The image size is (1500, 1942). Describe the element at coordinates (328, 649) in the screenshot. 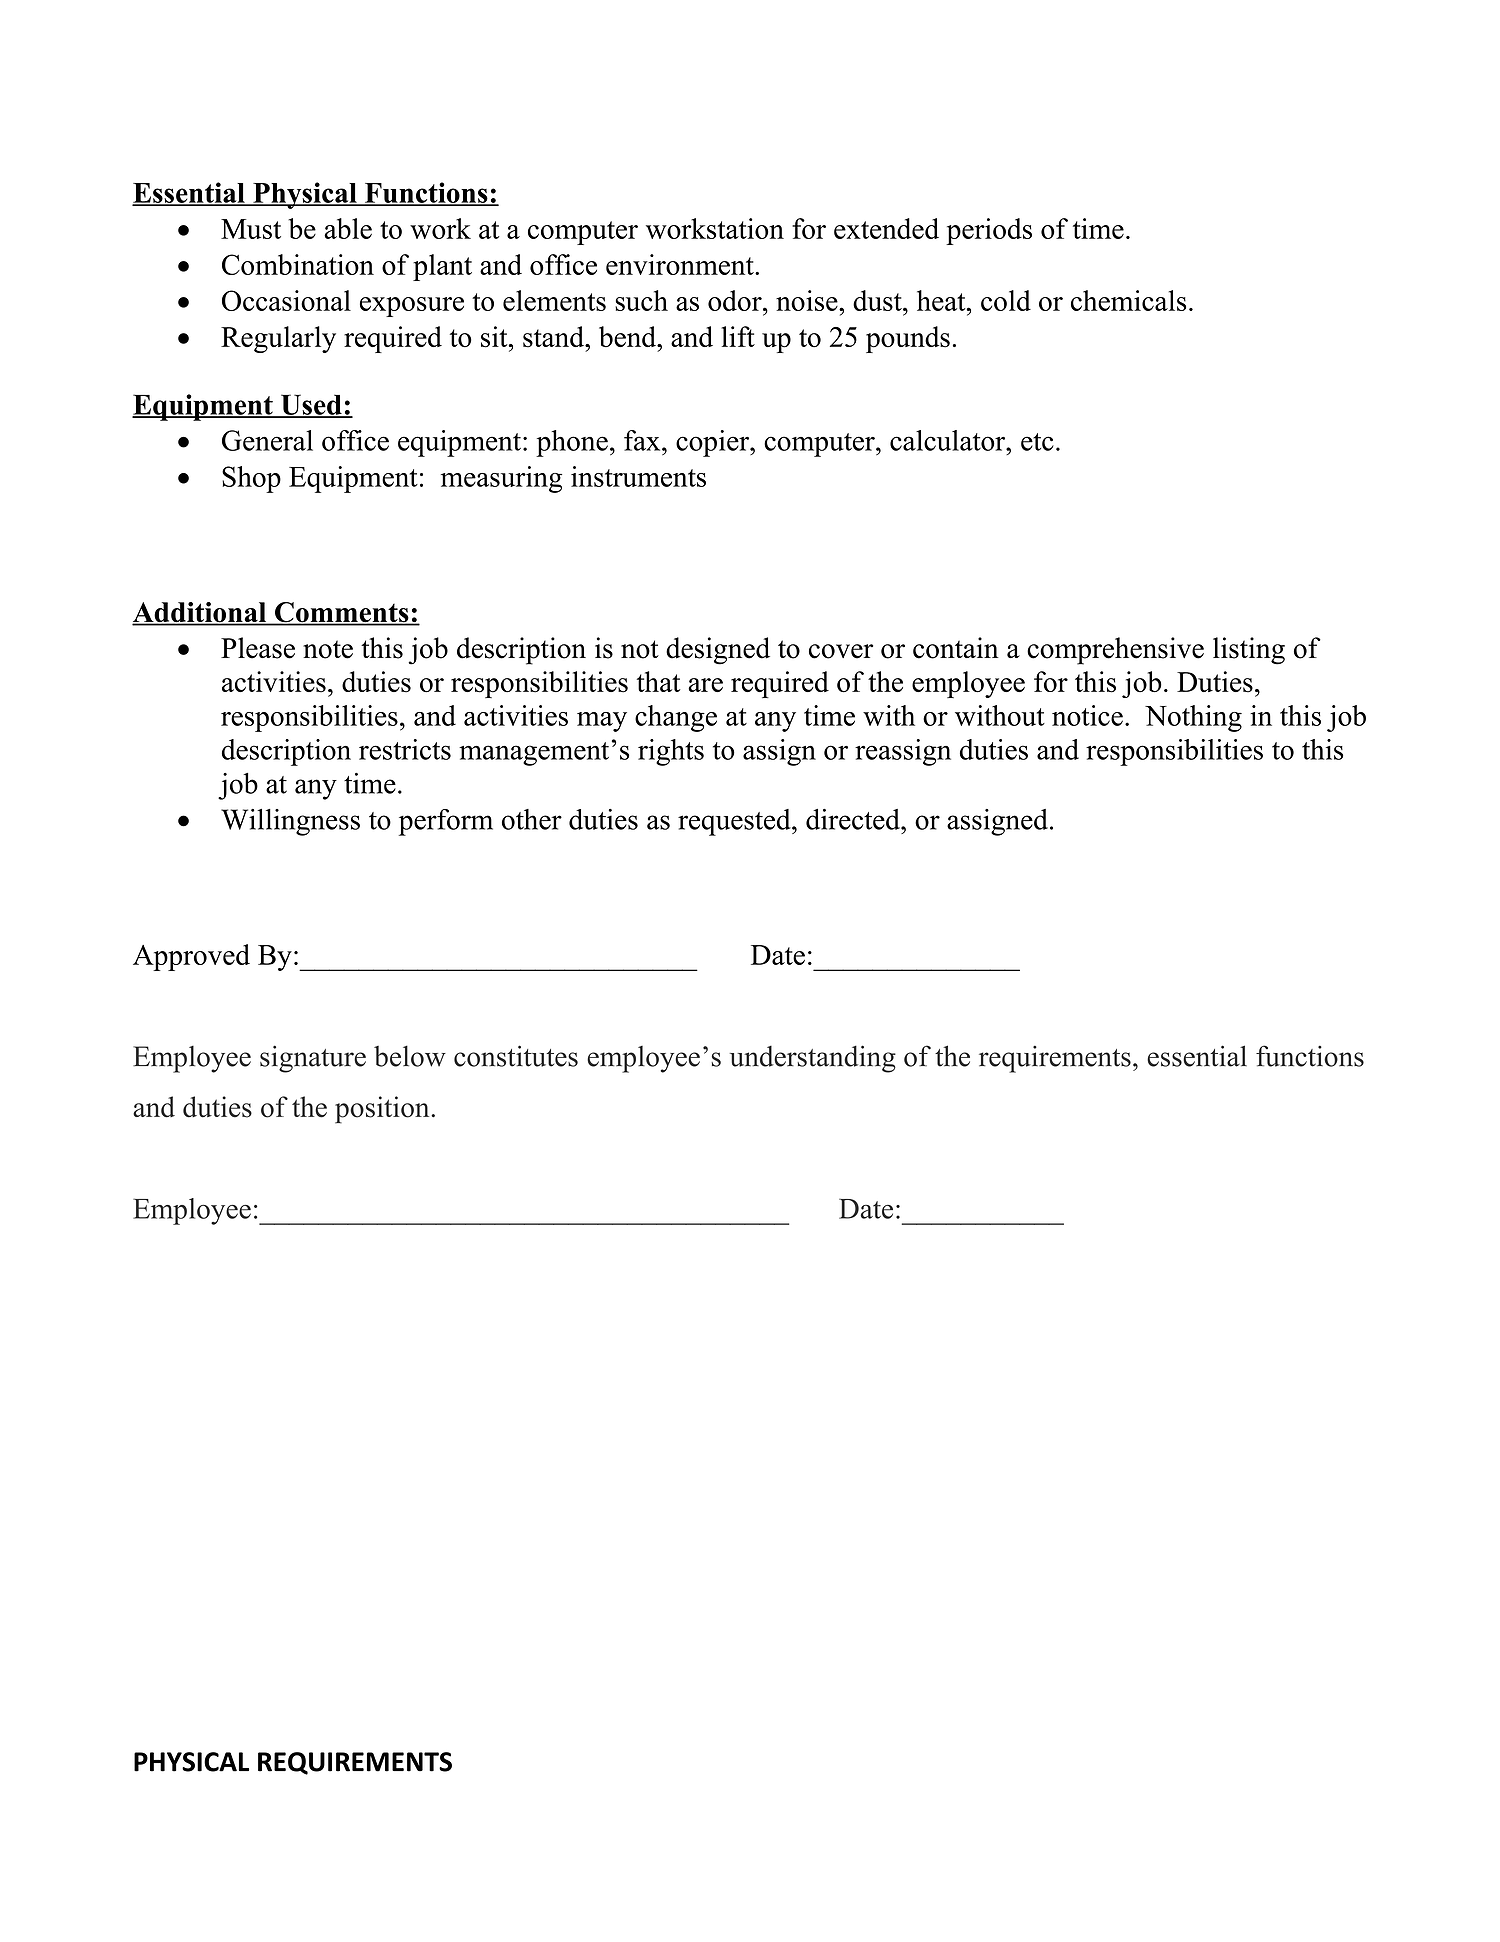

I see `note` at that location.
